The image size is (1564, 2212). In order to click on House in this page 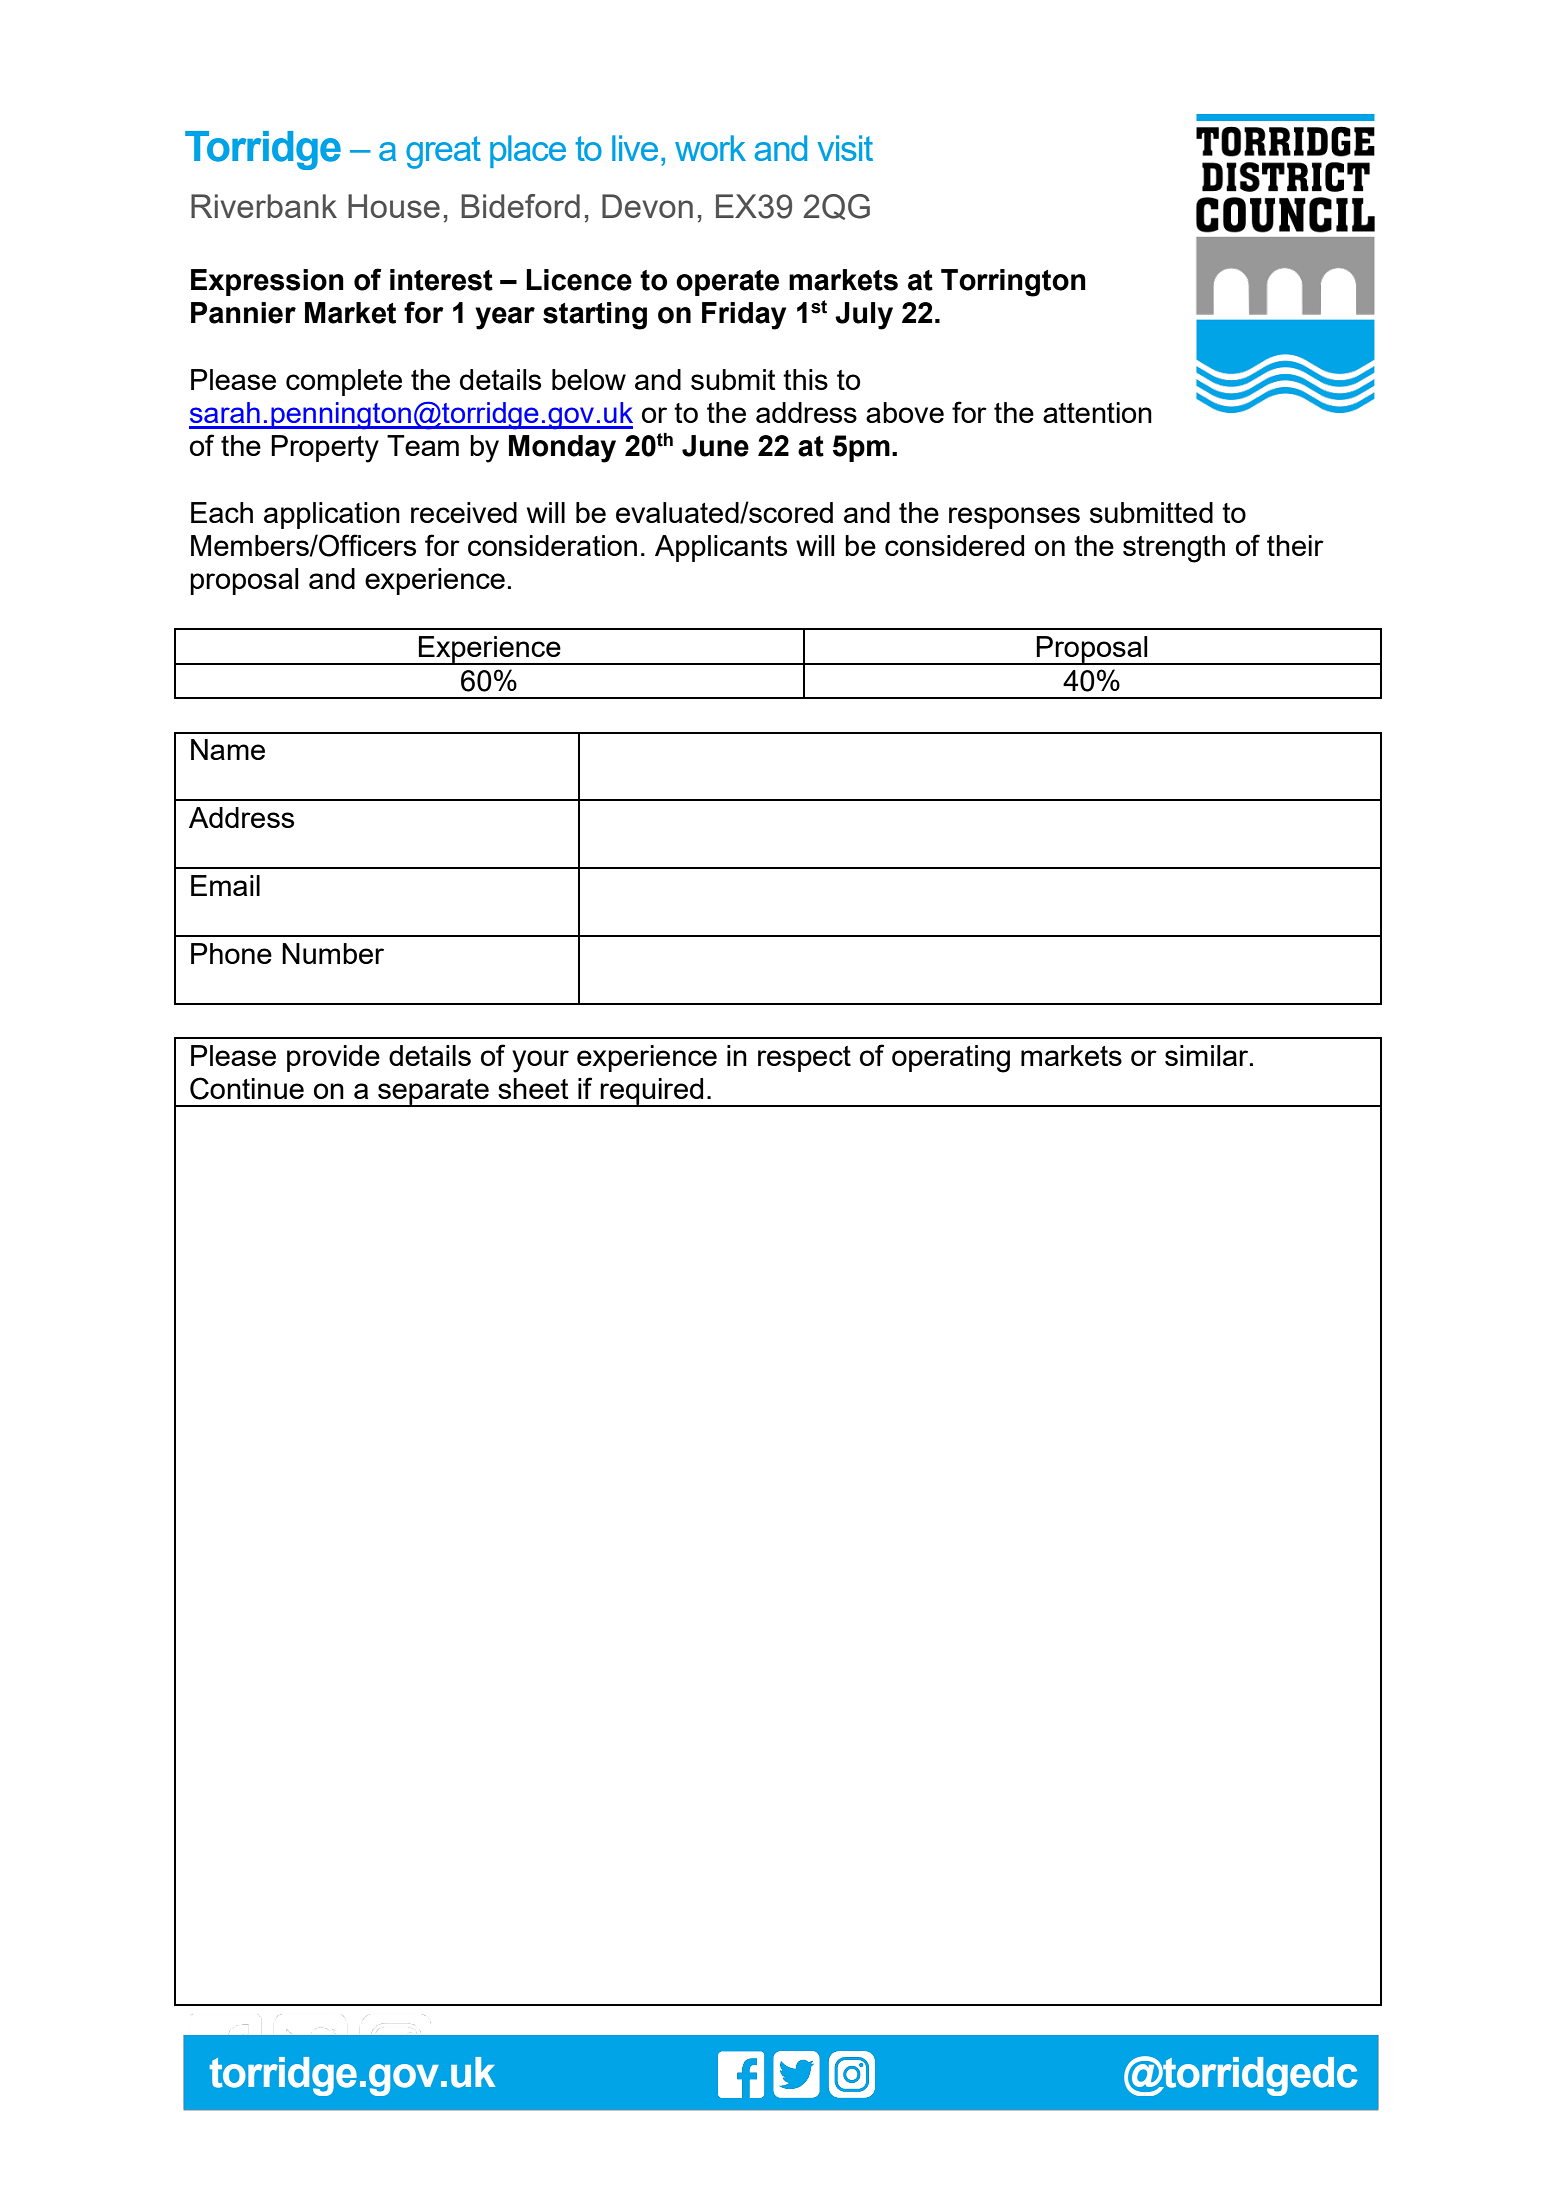, I will do `click(394, 206)`.
